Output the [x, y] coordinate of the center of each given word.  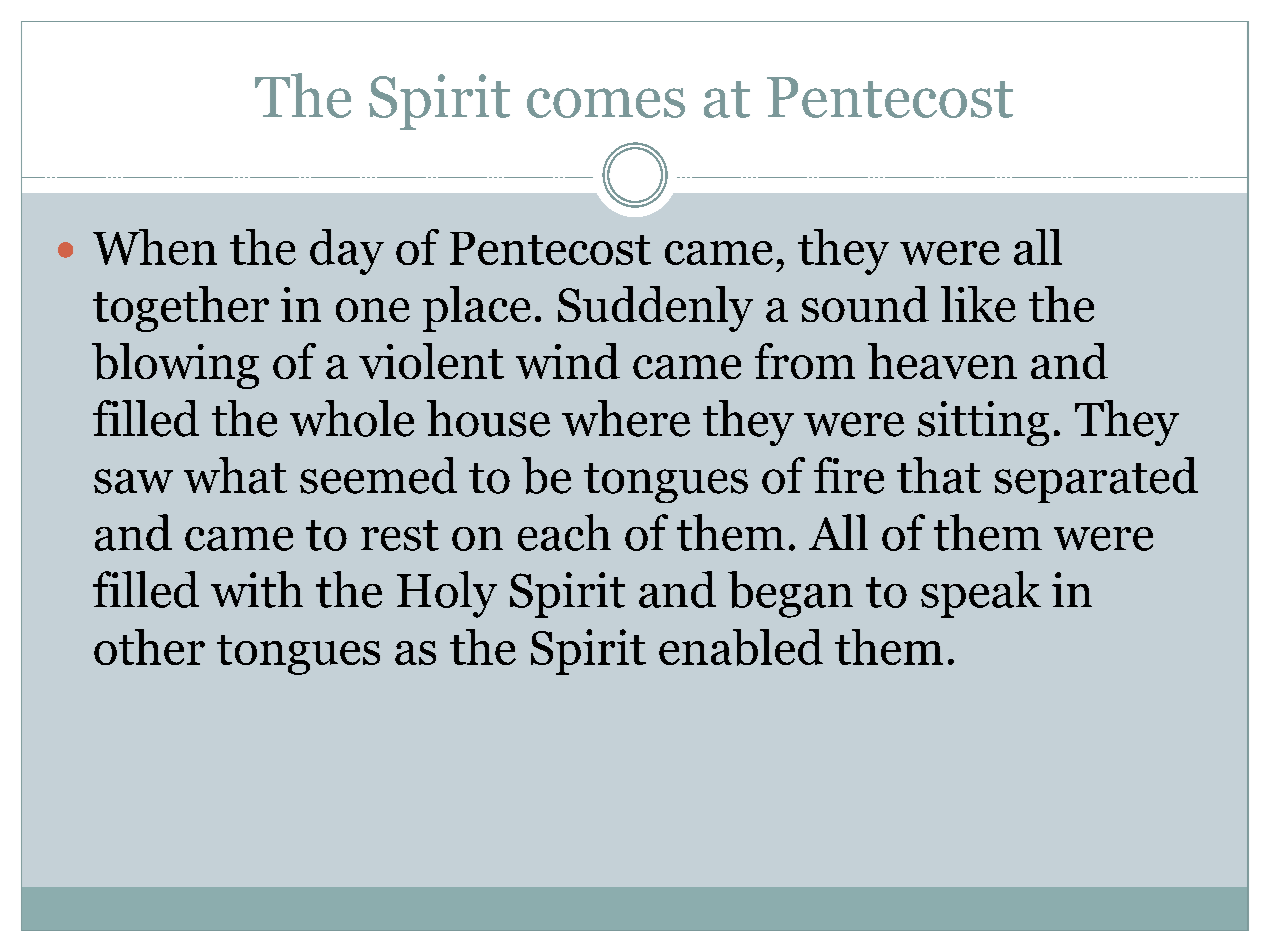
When [155, 247]
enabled [741, 647]
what [235, 475]
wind [568, 361]
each [564, 532]
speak [981, 594]
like [978, 304]
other [149, 647]
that [939, 475]
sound [865, 304]
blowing [175, 366]
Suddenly [655, 309]
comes [606, 103]
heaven [942, 361]
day [347, 252]
